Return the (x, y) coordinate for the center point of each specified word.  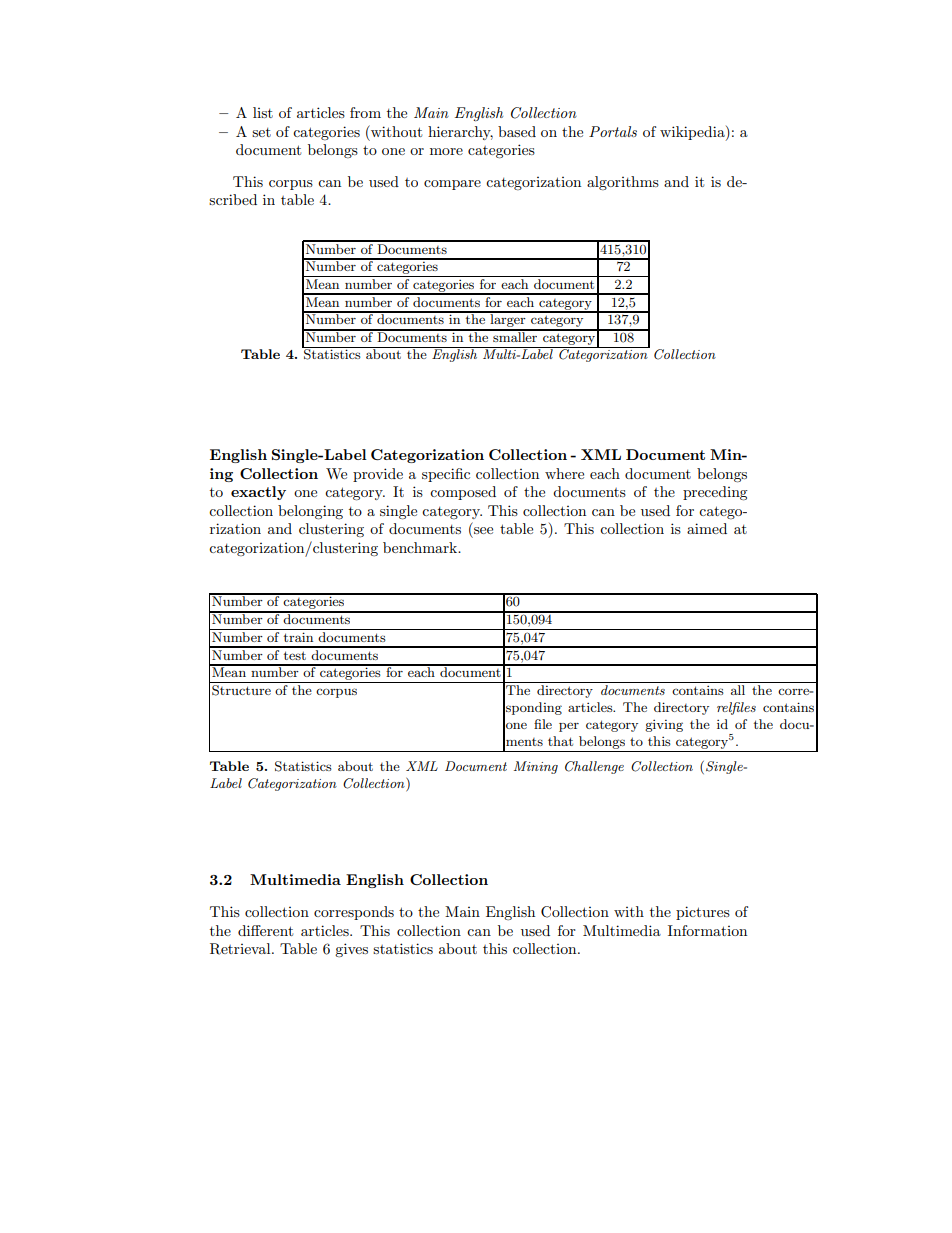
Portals (613, 131)
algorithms (623, 183)
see (483, 530)
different (265, 930)
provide (378, 475)
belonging (310, 512)
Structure (241, 690)
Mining (536, 767)
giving (664, 725)
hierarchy (460, 133)
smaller (515, 336)
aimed (707, 528)
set (261, 132)
